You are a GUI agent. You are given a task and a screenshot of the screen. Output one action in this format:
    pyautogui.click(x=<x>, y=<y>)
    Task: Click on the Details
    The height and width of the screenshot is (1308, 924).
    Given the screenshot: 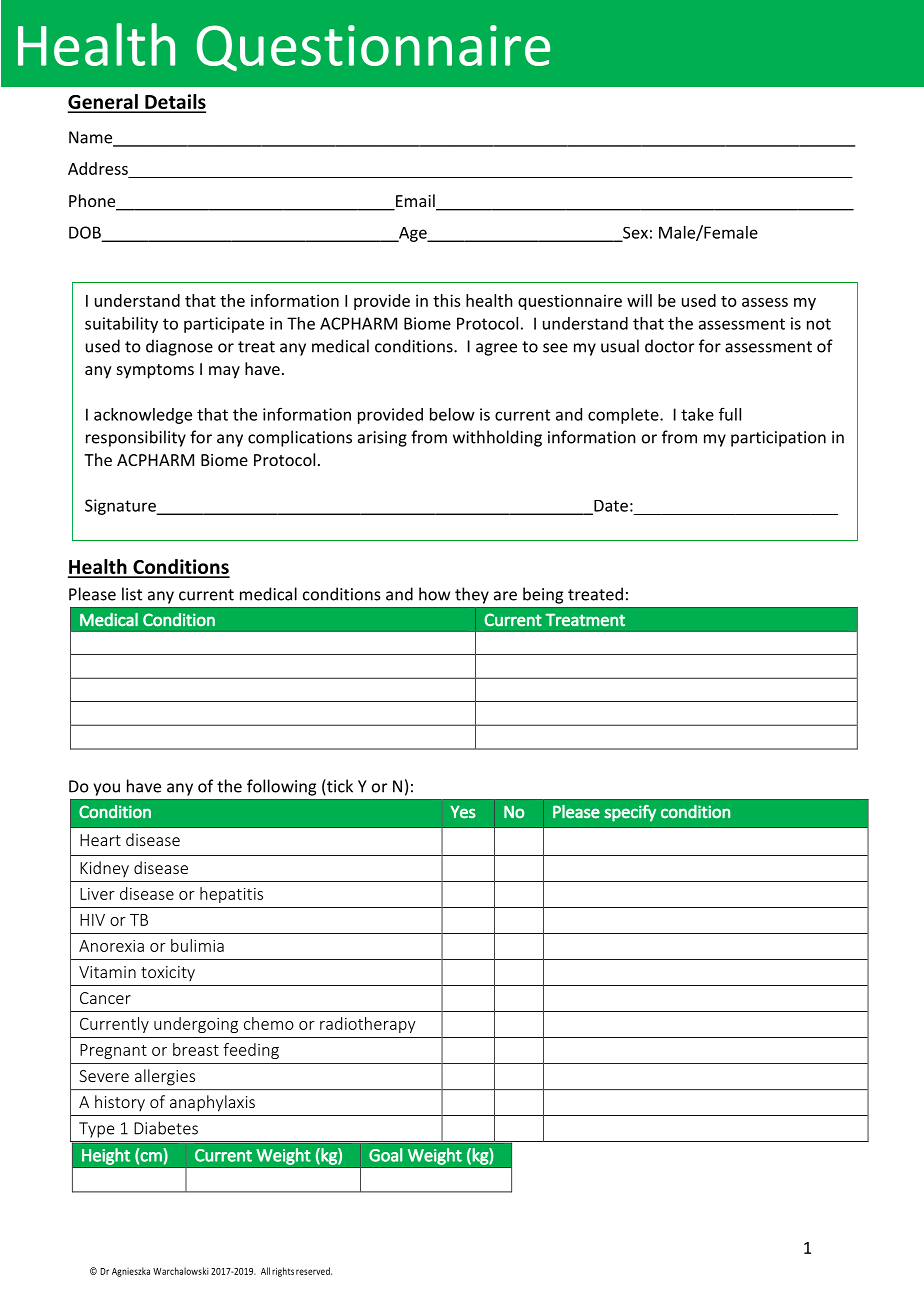 What is the action you would take?
    pyautogui.click(x=174, y=103)
